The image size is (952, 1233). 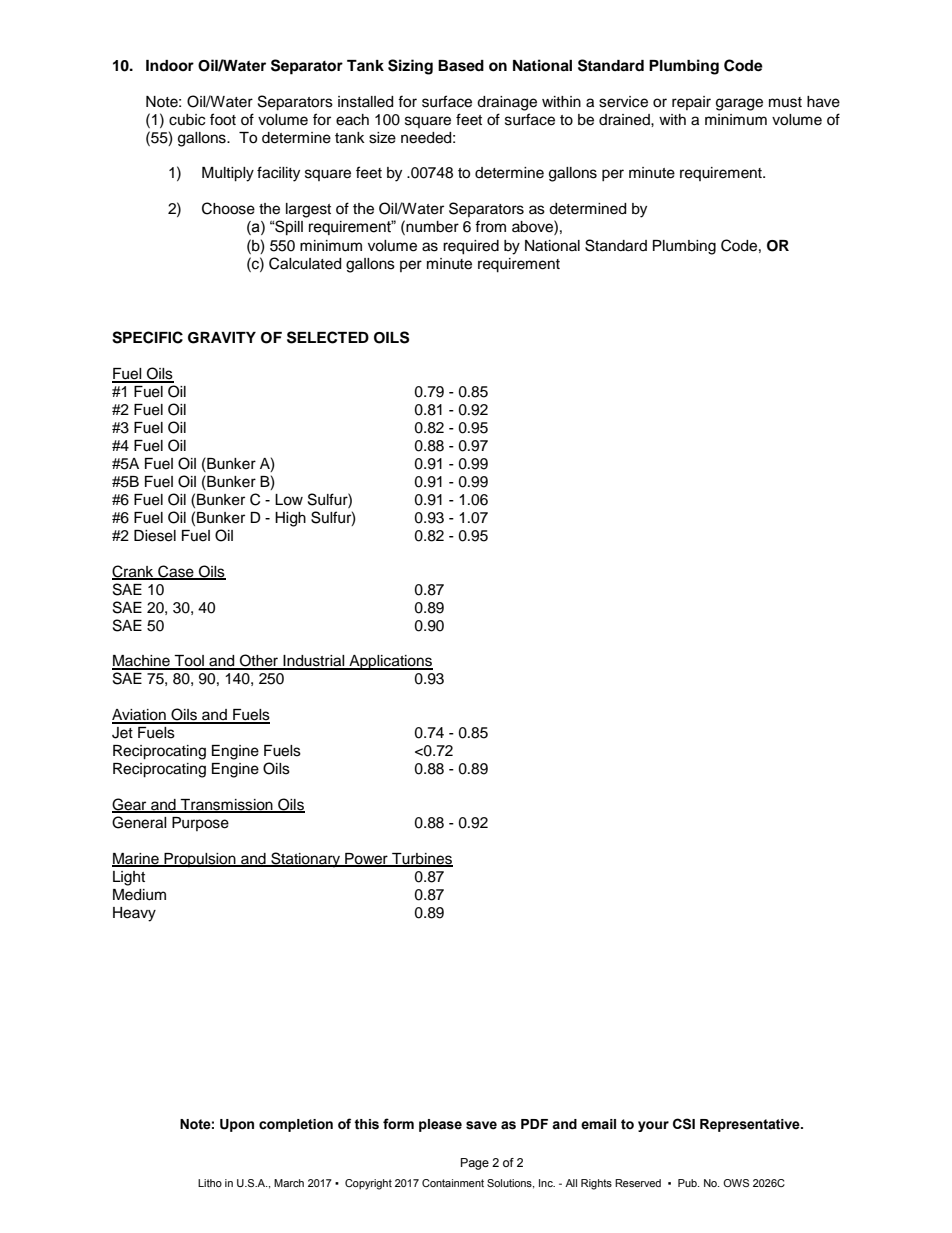 I want to click on Industrial, so click(x=314, y=662).
